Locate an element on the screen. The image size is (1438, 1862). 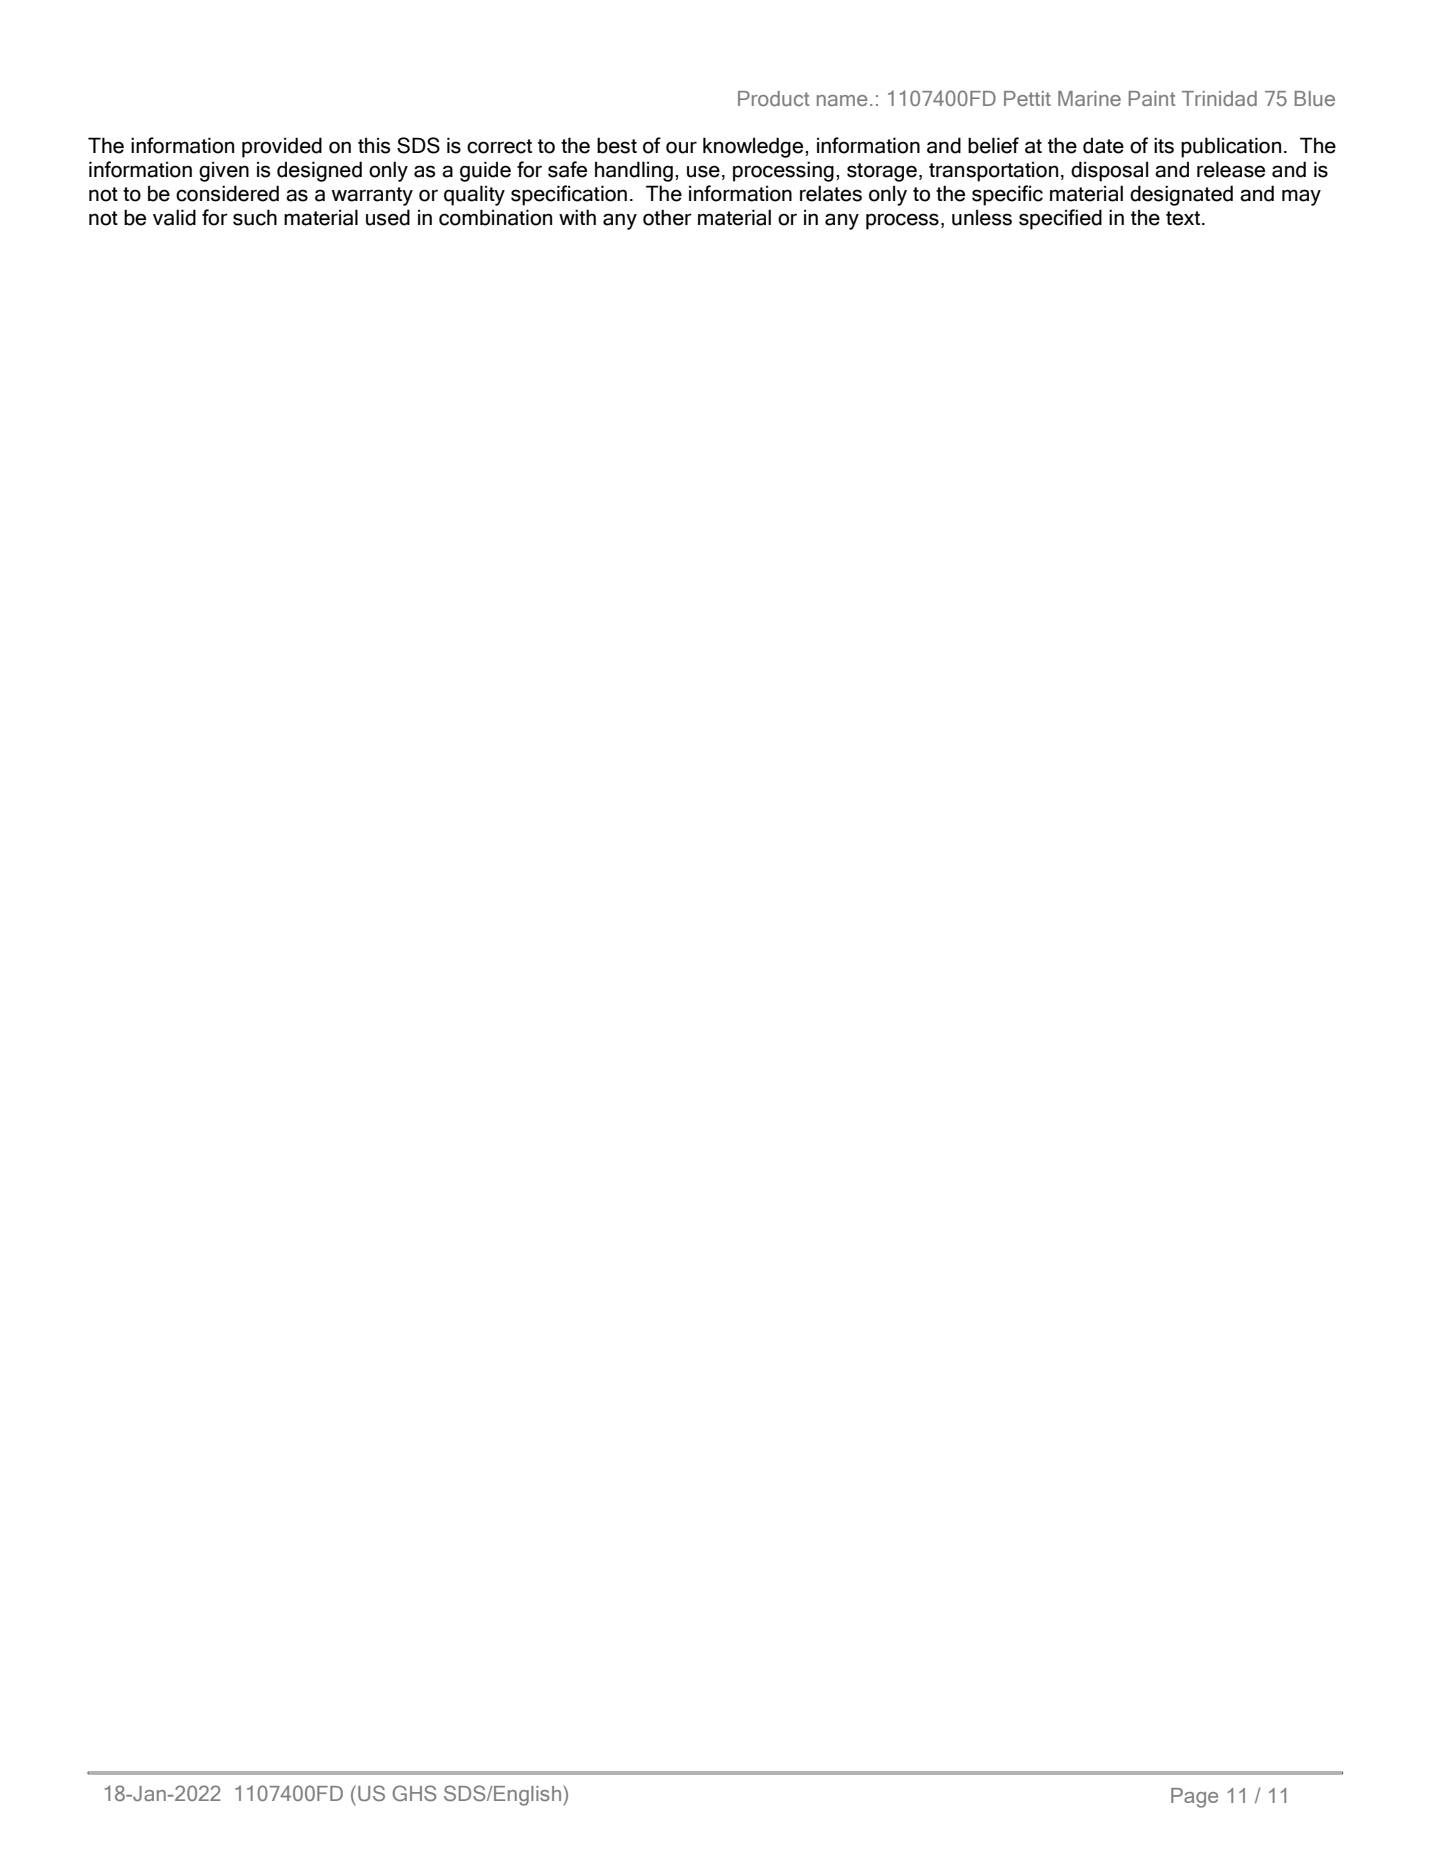
GHS is located at coordinates (414, 1793).
